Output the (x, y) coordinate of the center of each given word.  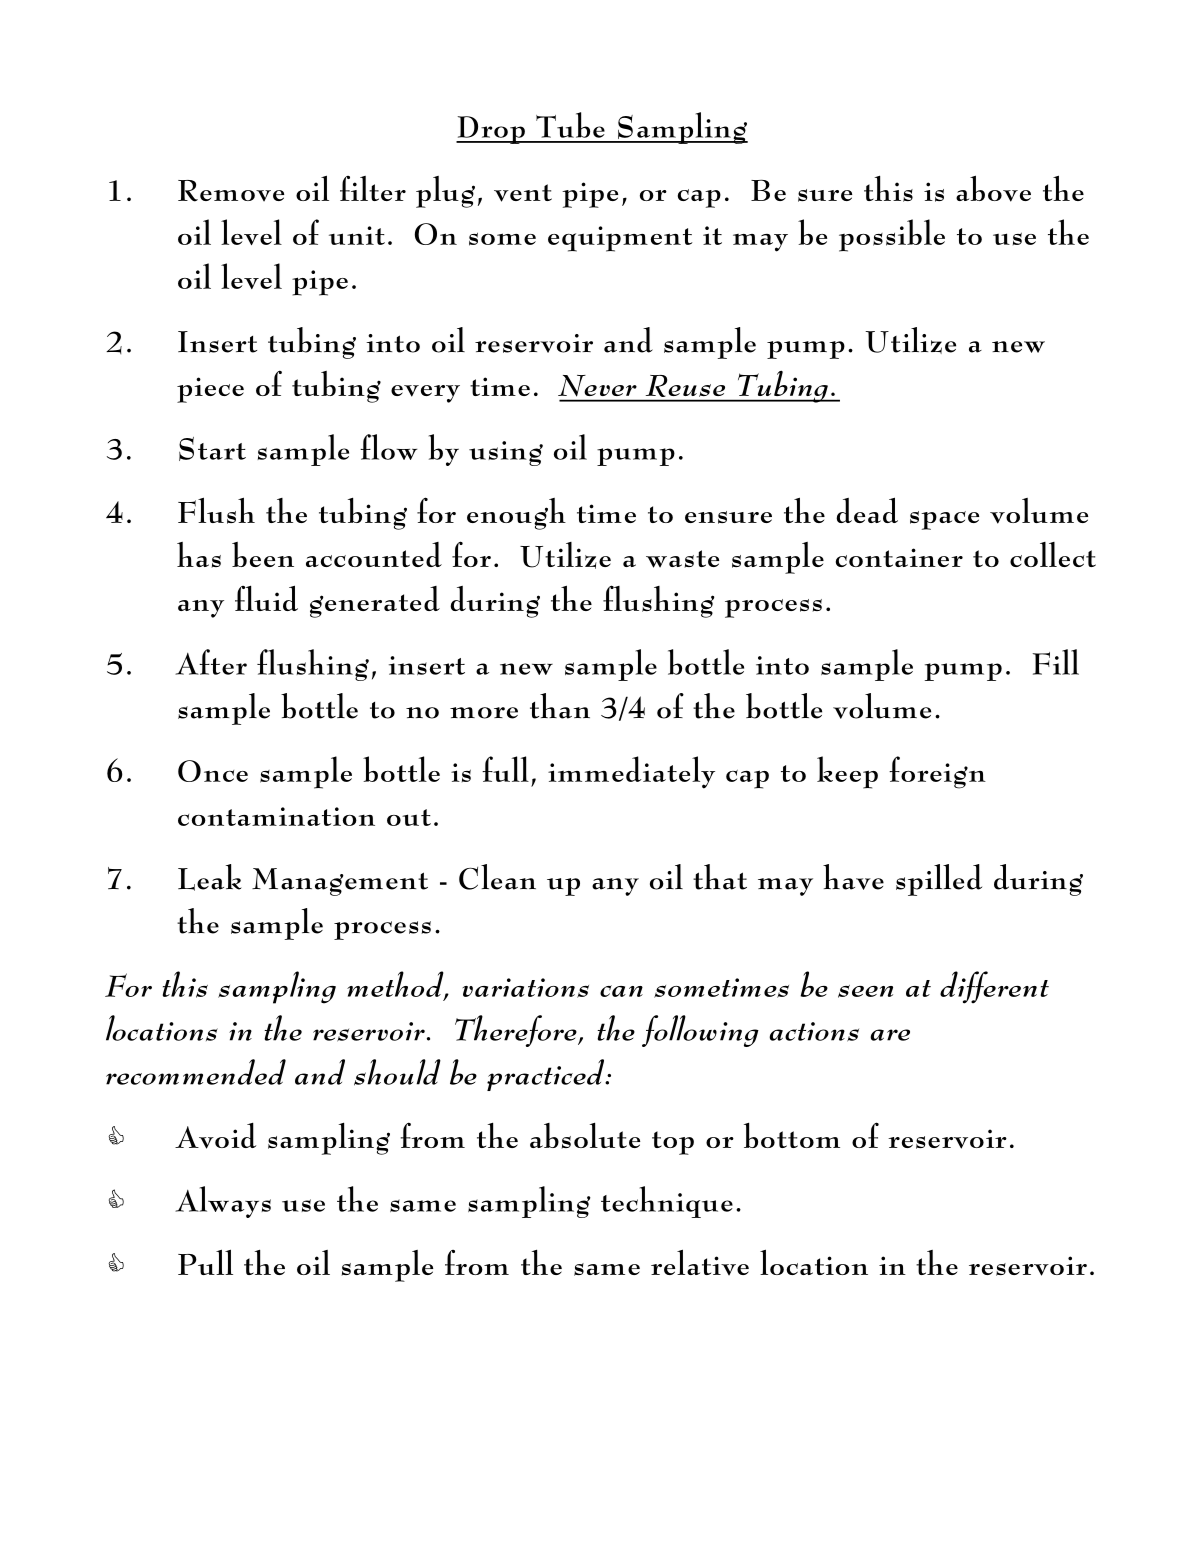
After (211, 662)
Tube (570, 125)
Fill (1056, 662)
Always (223, 1202)
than (560, 706)
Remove (231, 191)
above (993, 188)
